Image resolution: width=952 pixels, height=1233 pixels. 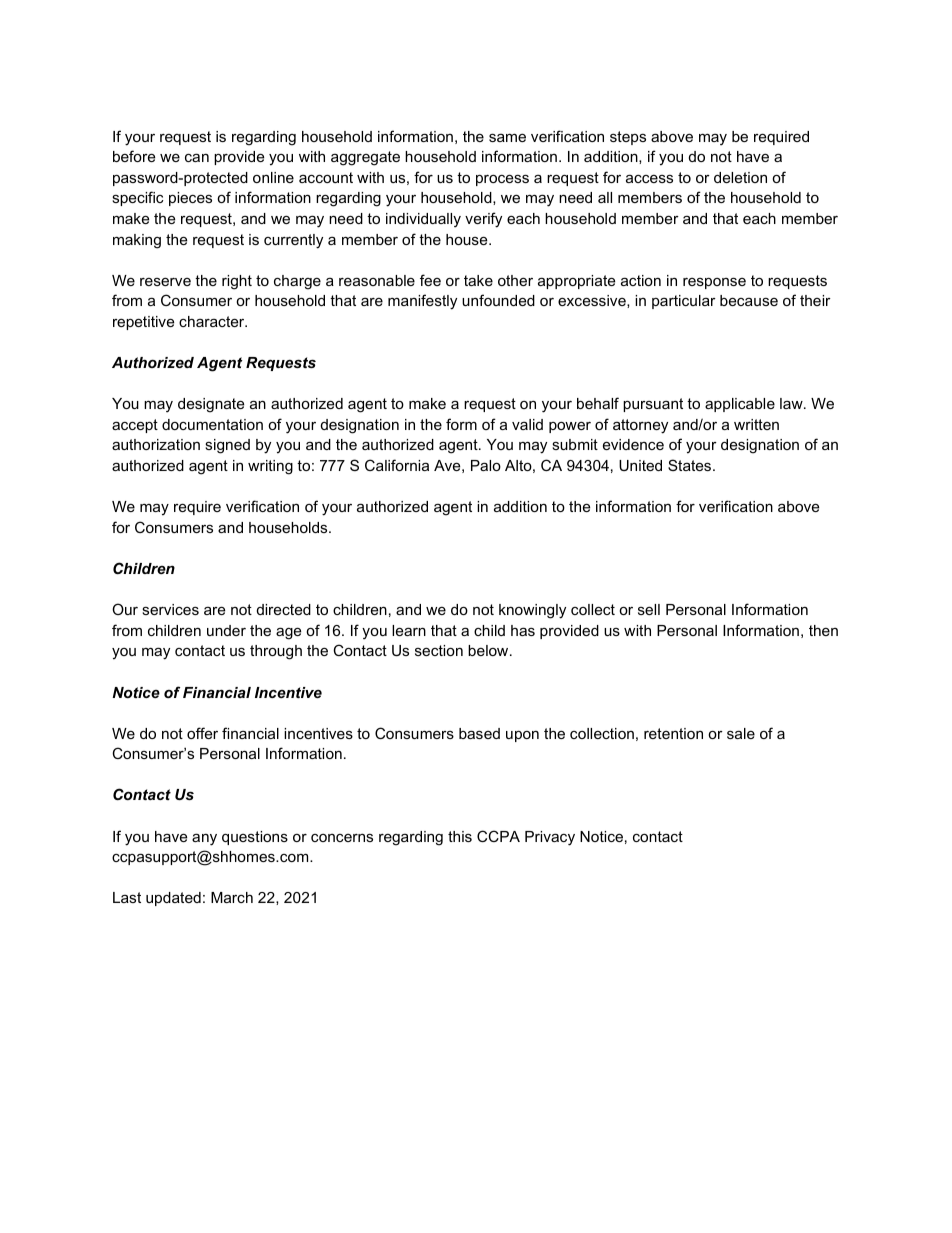 I want to click on unfounded, so click(x=498, y=300).
